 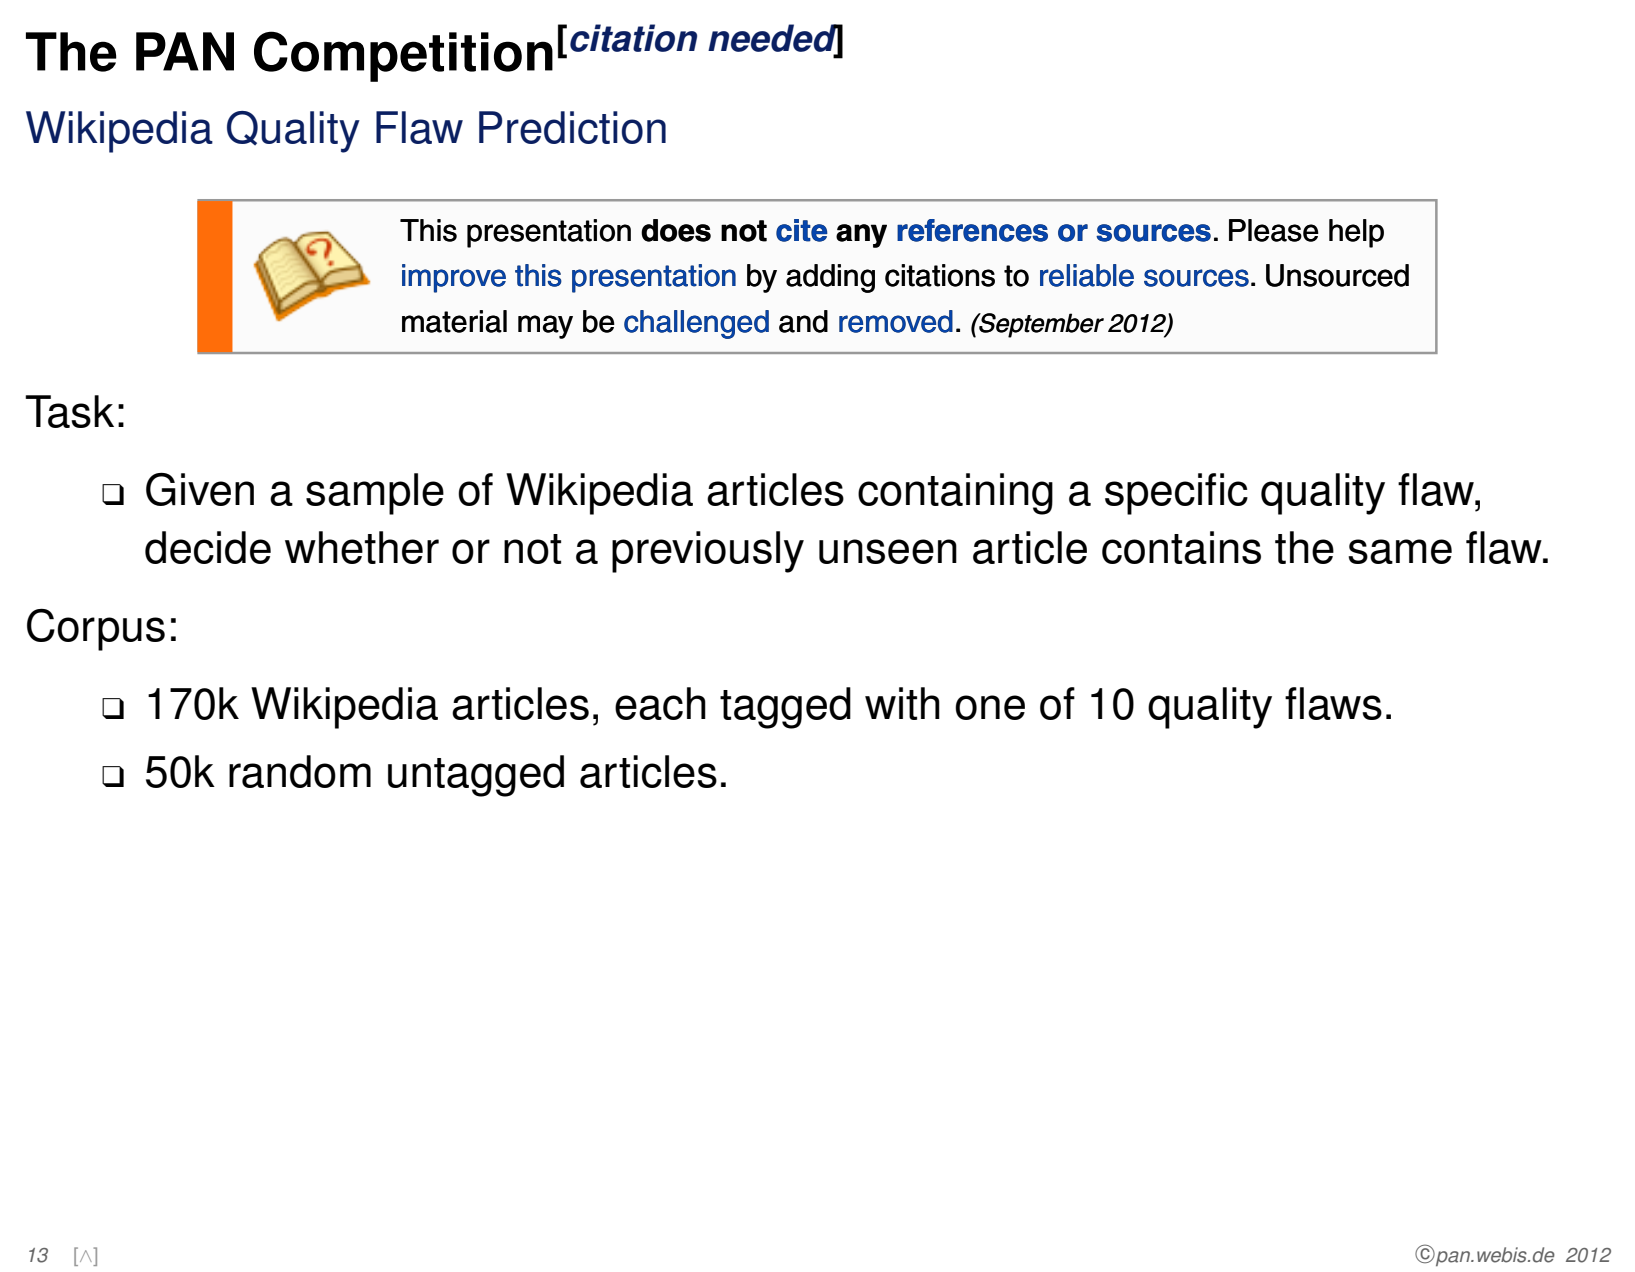 What do you see at coordinates (1181, 547) in the image?
I see `contains` at bounding box center [1181, 547].
